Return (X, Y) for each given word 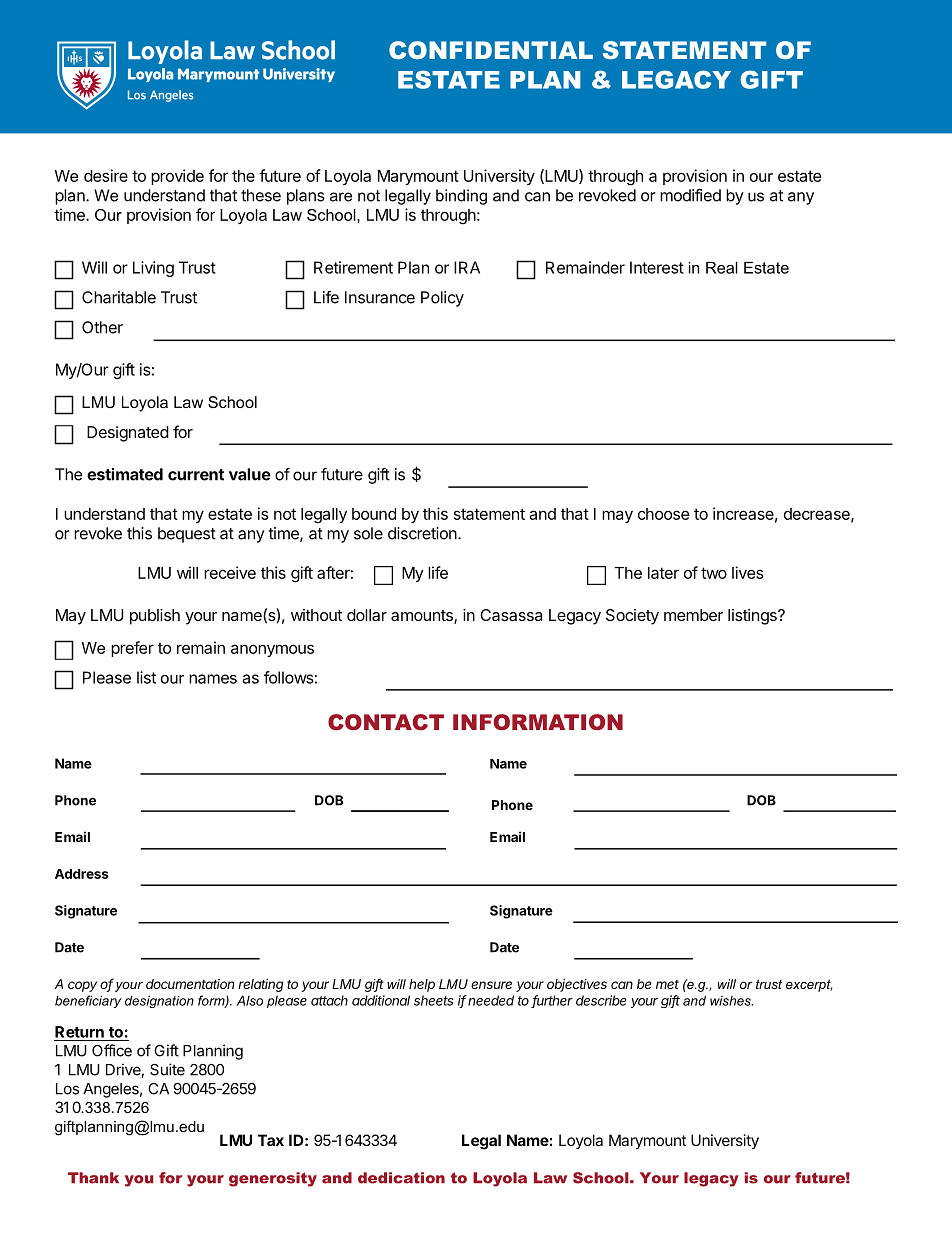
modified (690, 195)
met (667, 984)
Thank (93, 1178)
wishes (731, 1001)
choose (663, 514)
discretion (423, 533)
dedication (401, 1178)
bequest (187, 535)
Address (82, 874)
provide (177, 177)
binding (461, 197)
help (422, 985)
